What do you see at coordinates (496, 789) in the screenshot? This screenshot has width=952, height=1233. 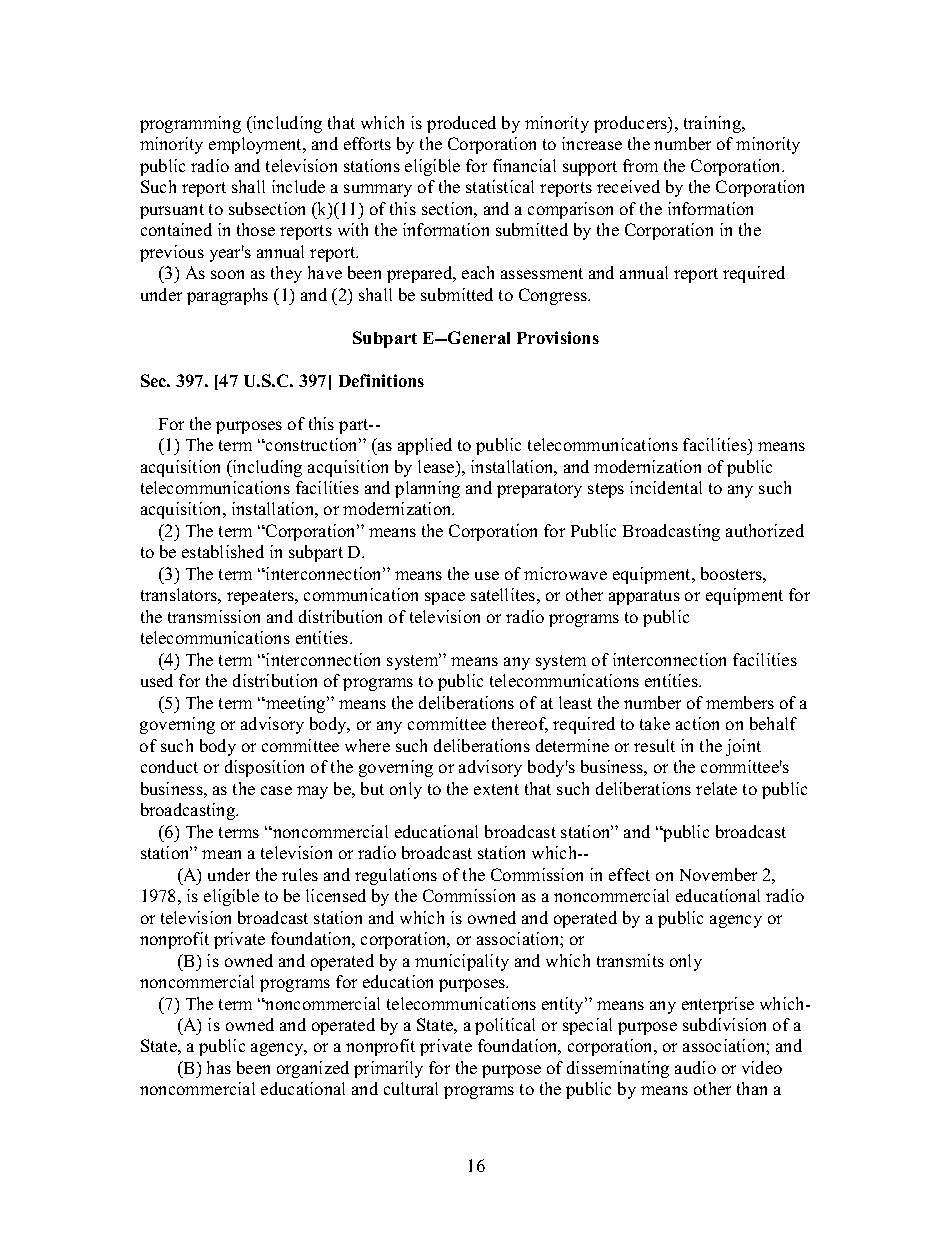 I see `extent` at bounding box center [496, 789].
